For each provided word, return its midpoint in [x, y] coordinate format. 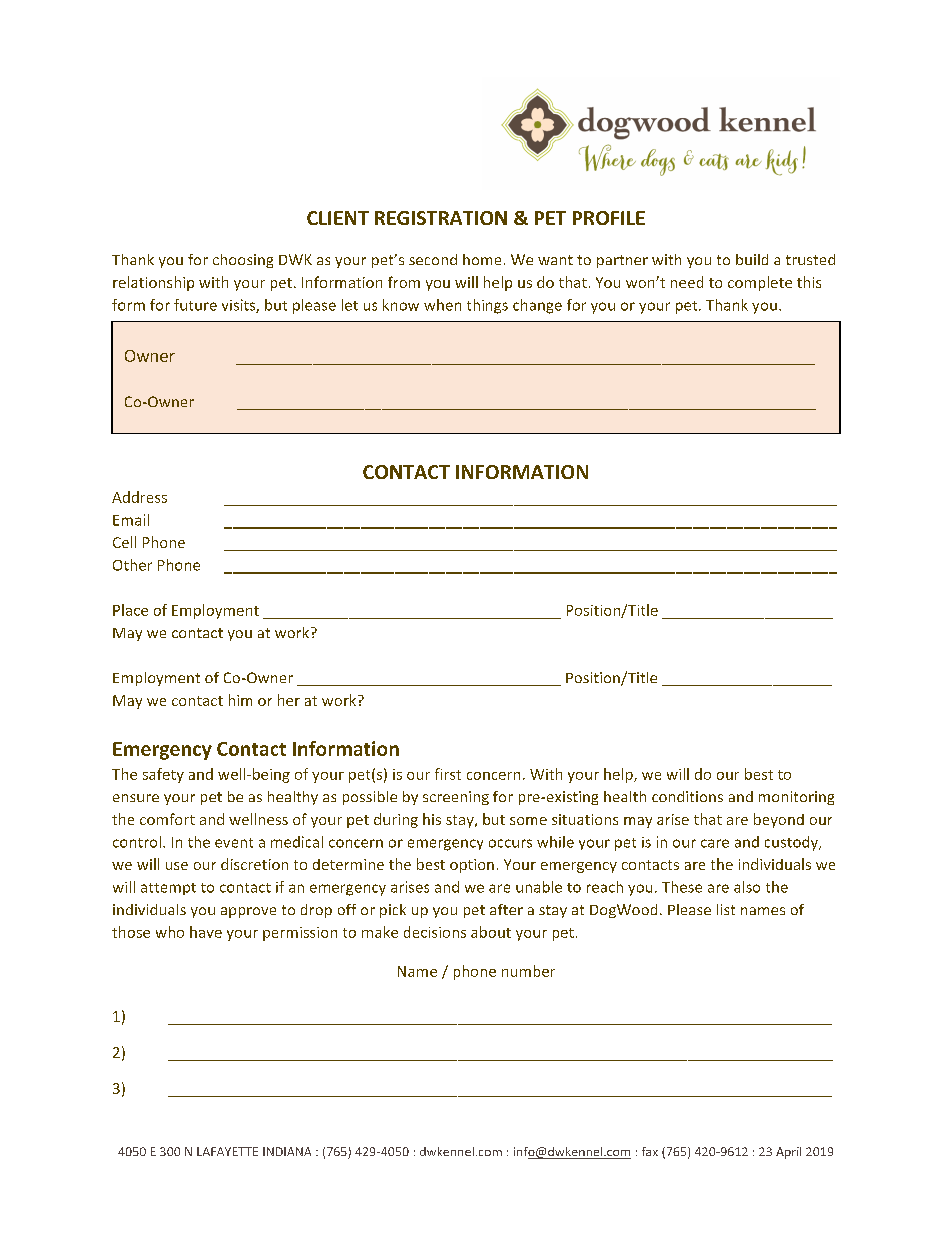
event [234, 843]
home [482, 259]
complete [760, 283]
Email [131, 520]
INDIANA [287, 1151]
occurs [510, 843]
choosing [243, 261]
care [715, 843]
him [240, 700]
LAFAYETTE [227, 1151]
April [788, 1153]
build [752, 259]
